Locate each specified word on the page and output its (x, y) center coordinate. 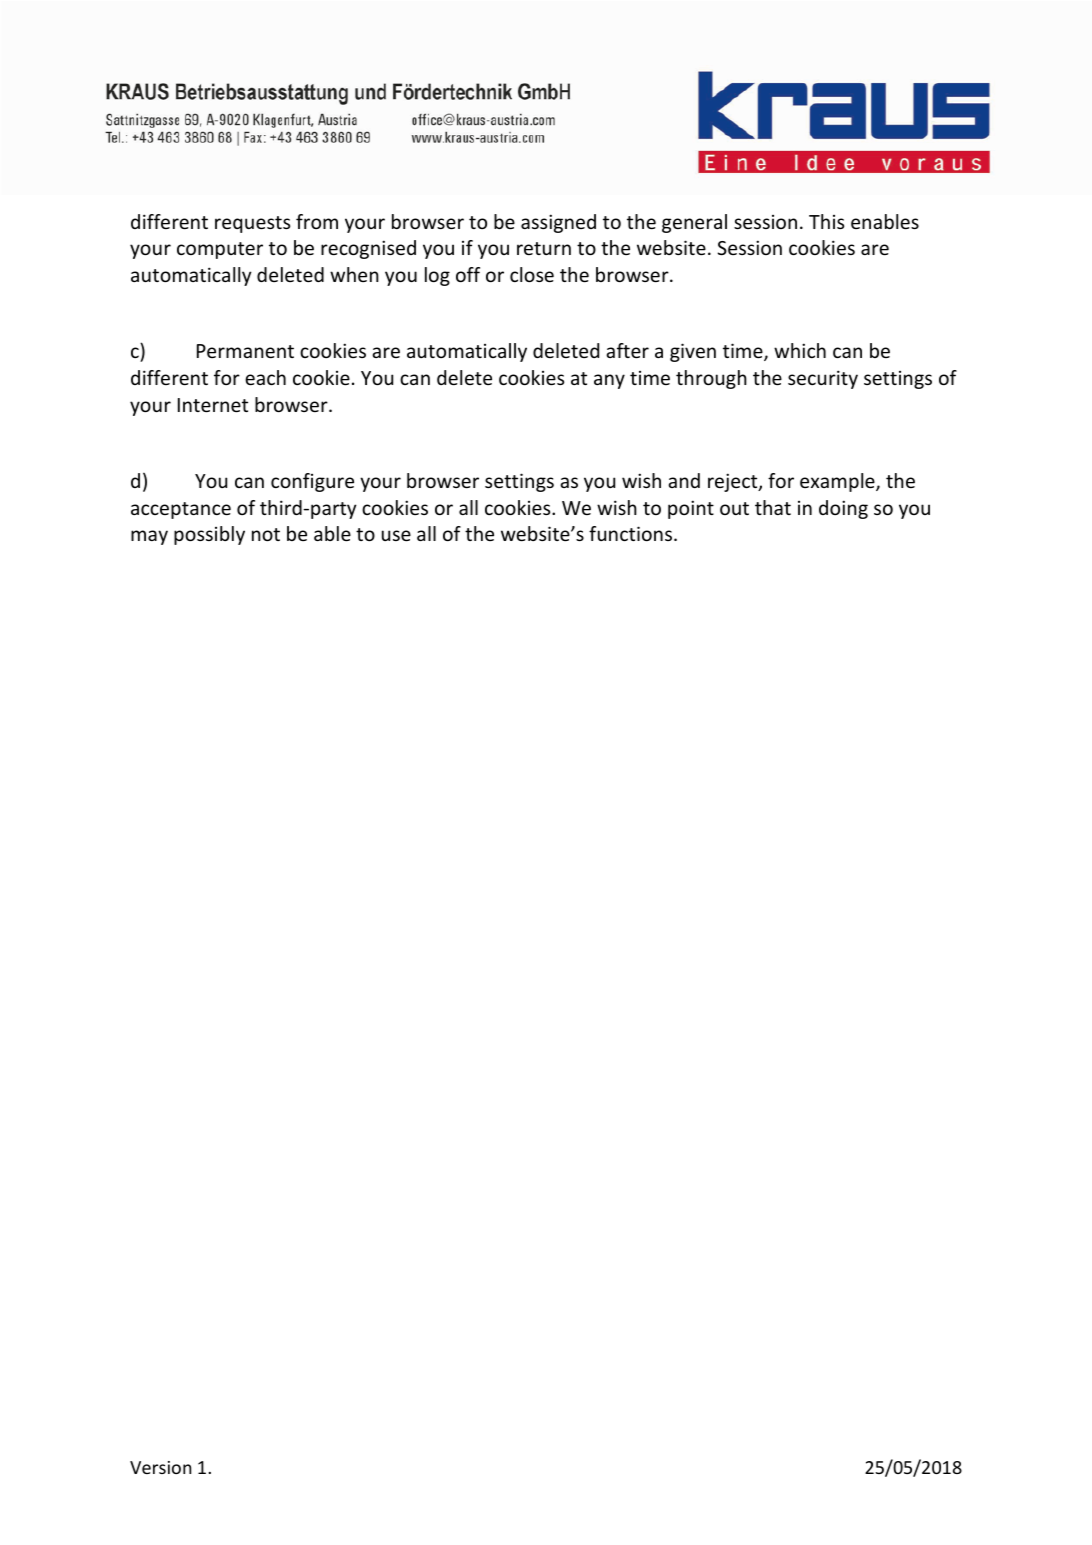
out (734, 508)
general (694, 223)
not (266, 534)
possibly (209, 535)
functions (632, 533)
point (691, 509)
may (149, 537)
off (468, 274)
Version (160, 1467)
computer (220, 250)
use (396, 535)
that (773, 507)
